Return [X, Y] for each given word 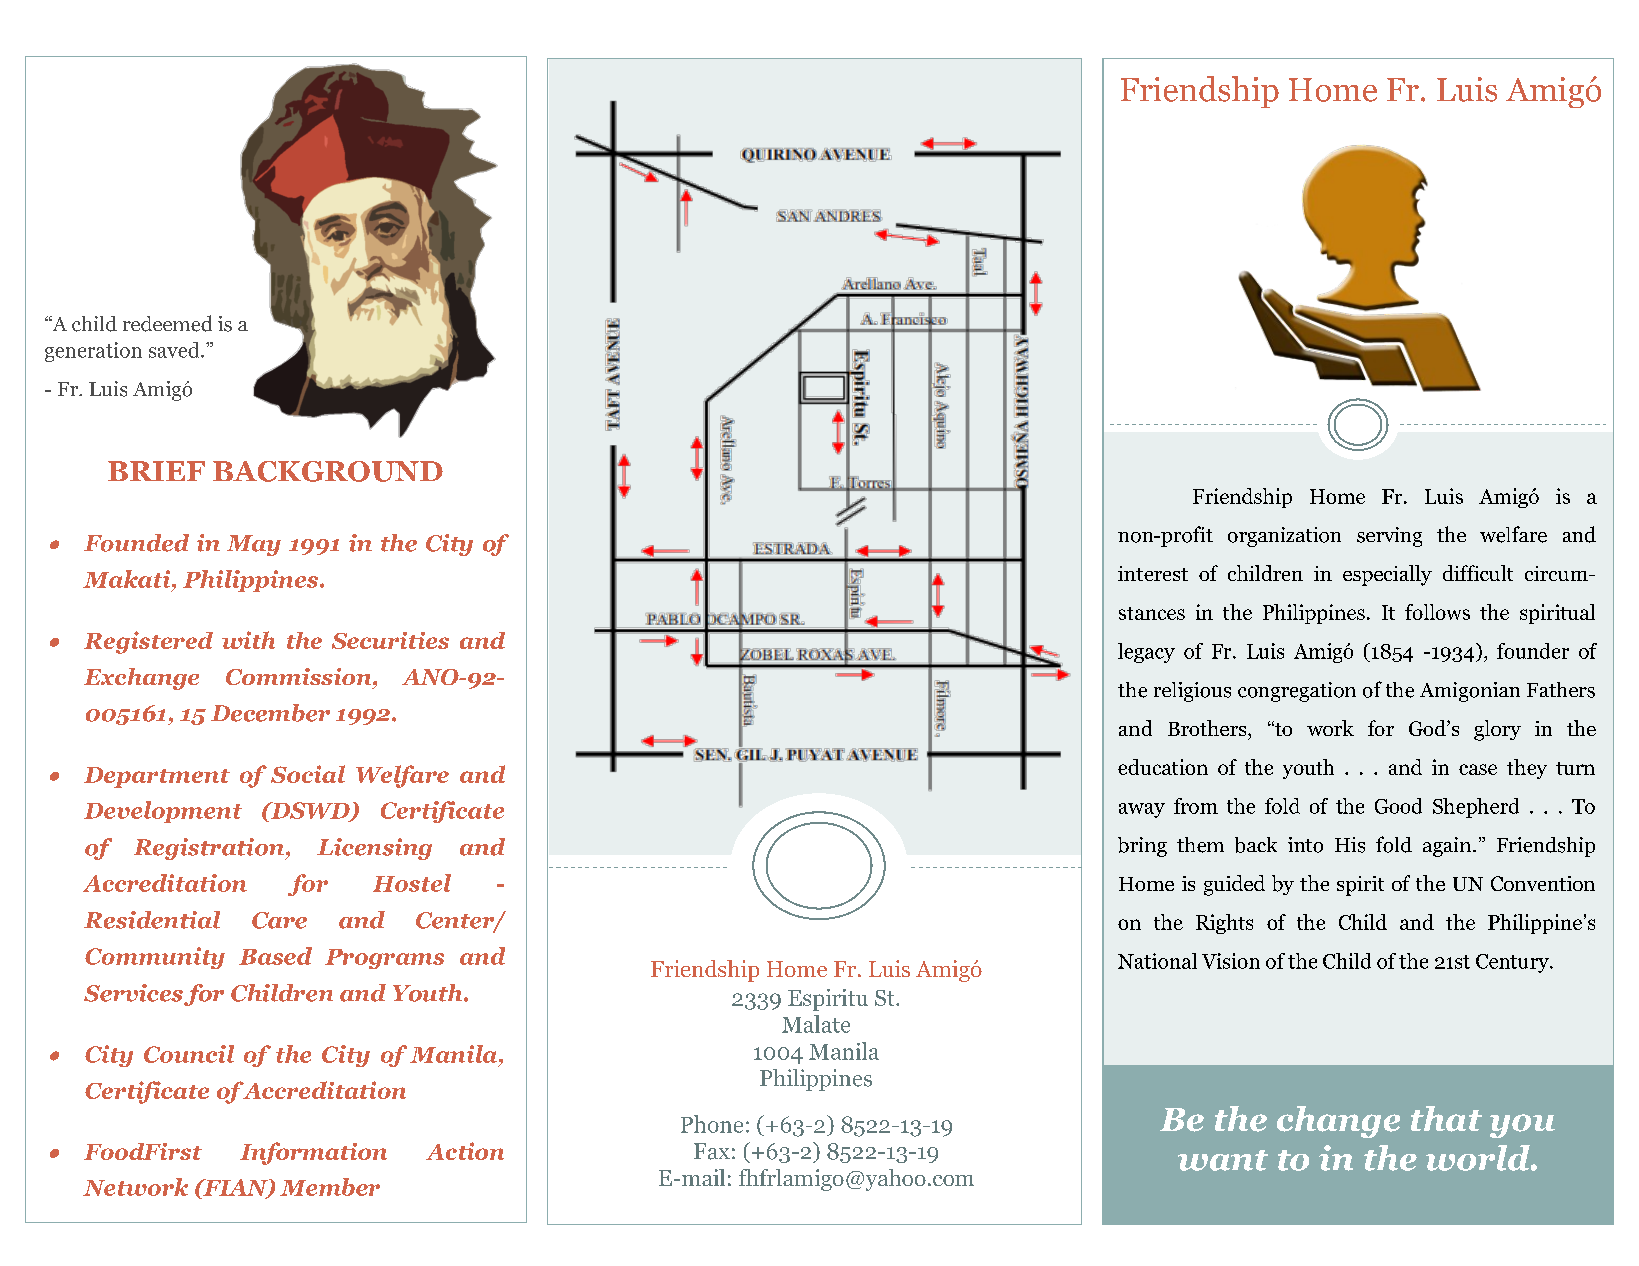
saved [175, 350]
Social [308, 774]
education [1163, 767]
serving [1389, 537]
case [1478, 769]
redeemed [167, 323]
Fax [712, 1151]
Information [313, 1153]
